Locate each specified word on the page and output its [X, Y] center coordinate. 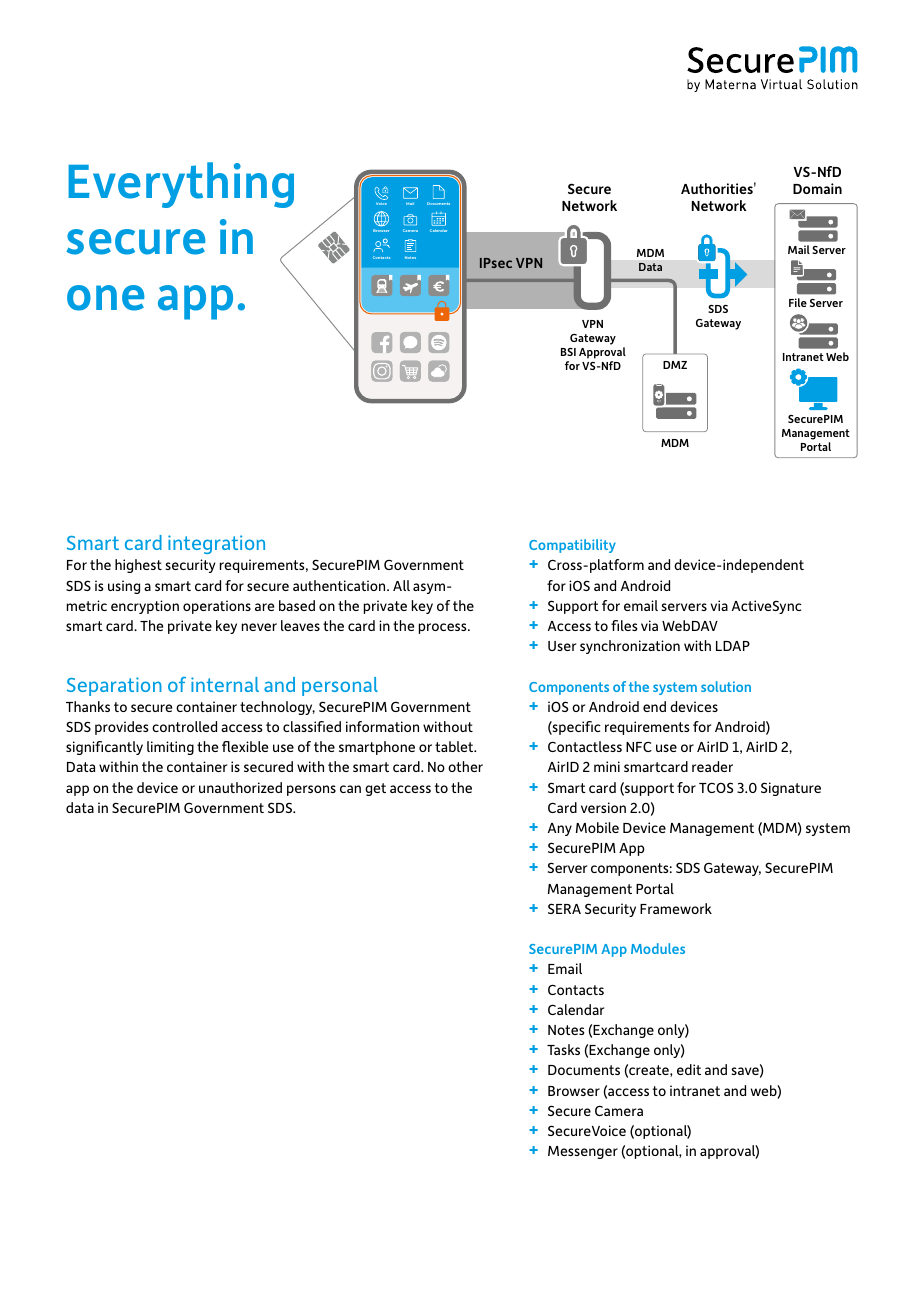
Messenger [583, 1152]
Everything [181, 185]
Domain [817, 188]
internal [225, 684]
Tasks [563, 1049]
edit [689, 1069]
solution [726, 686]
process [444, 628]
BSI [568, 352]
